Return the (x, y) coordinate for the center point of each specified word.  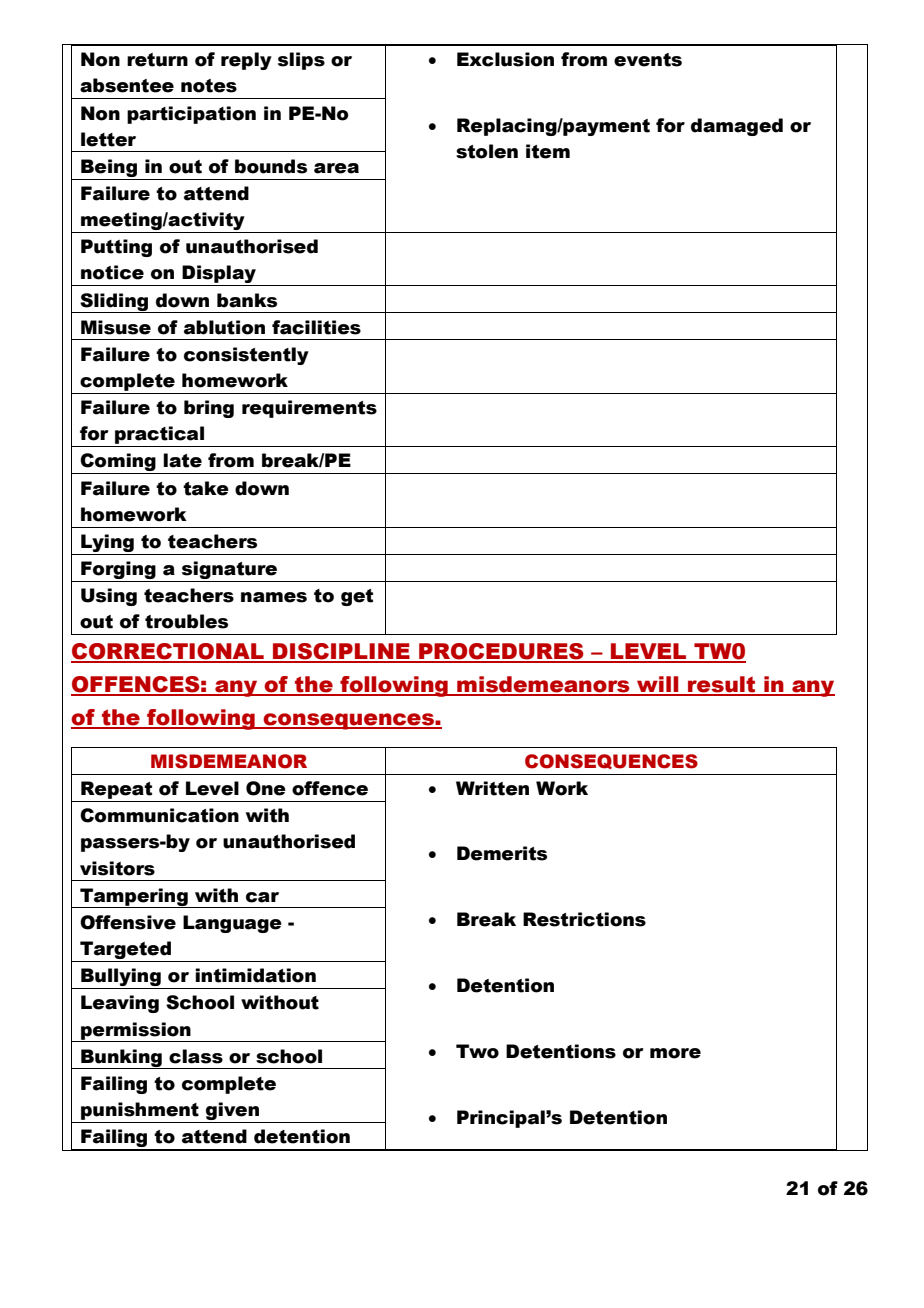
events (648, 60)
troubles (186, 621)
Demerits (502, 853)
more (675, 1053)
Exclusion (505, 59)
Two (477, 1051)
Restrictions (584, 919)
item (548, 151)
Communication (159, 815)
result (722, 685)
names (274, 597)
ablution (224, 327)
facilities (316, 327)
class (196, 1056)
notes (209, 86)
